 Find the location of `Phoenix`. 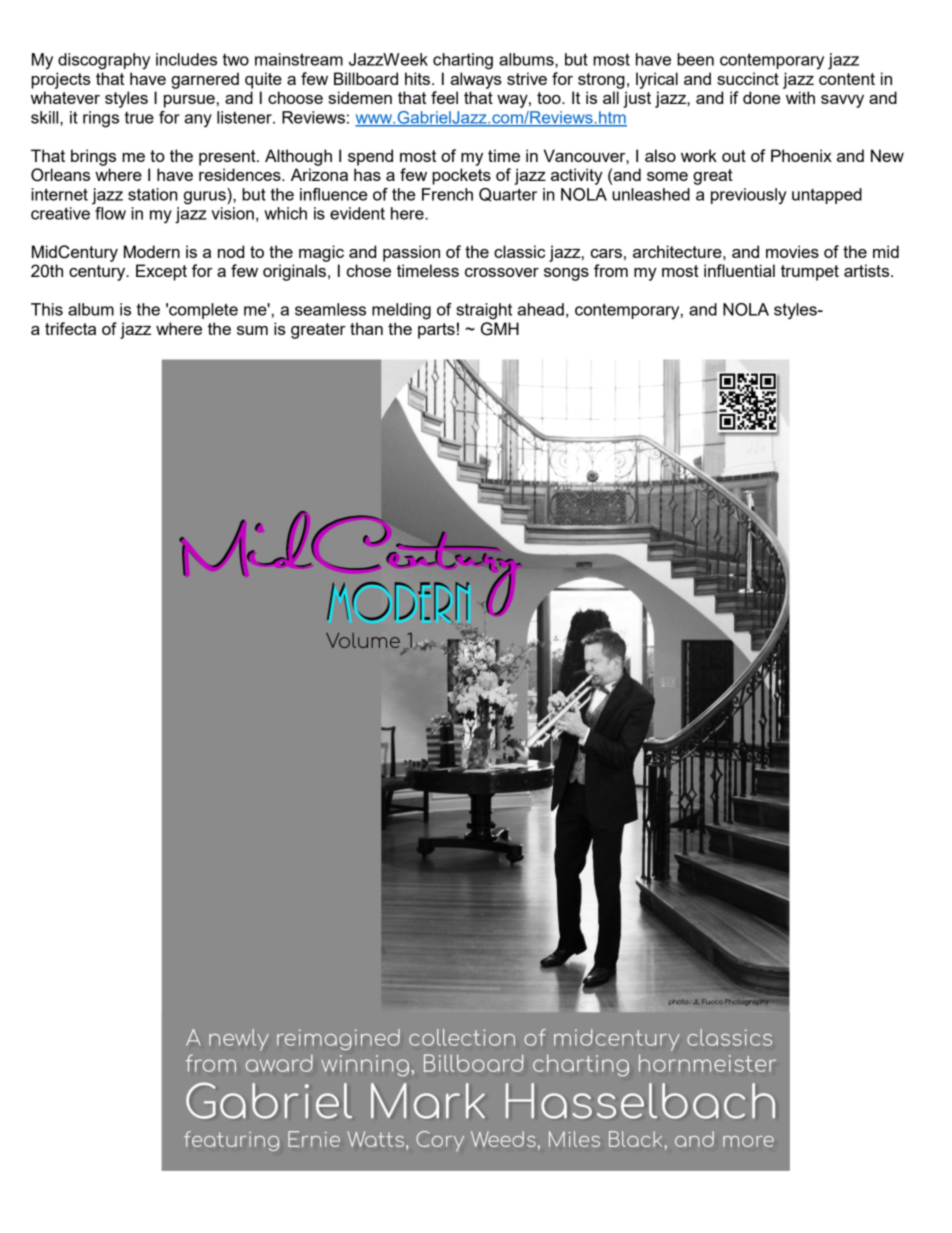

Phoenix is located at coordinates (801, 155).
